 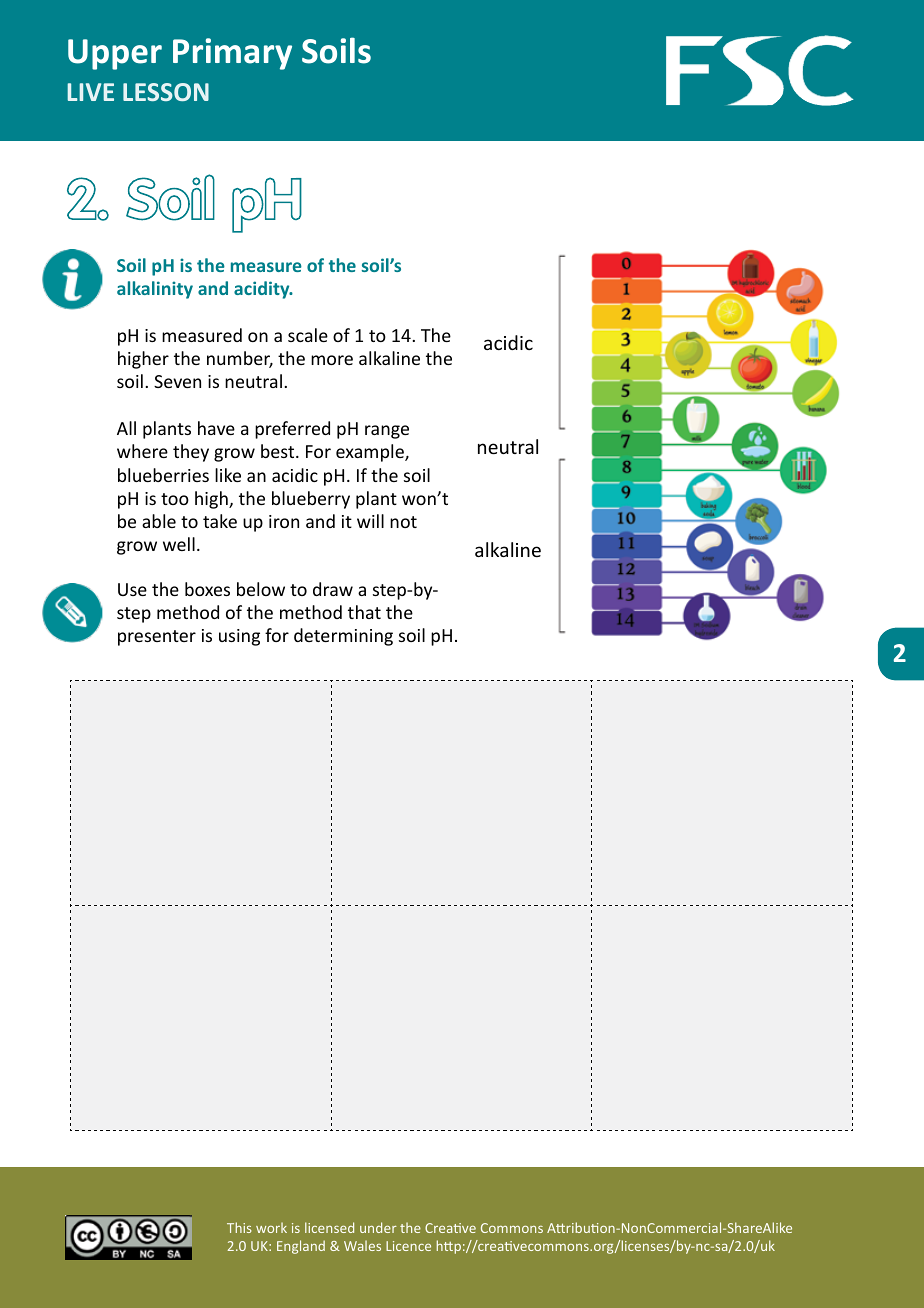 I want to click on that, so click(x=364, y=612).
